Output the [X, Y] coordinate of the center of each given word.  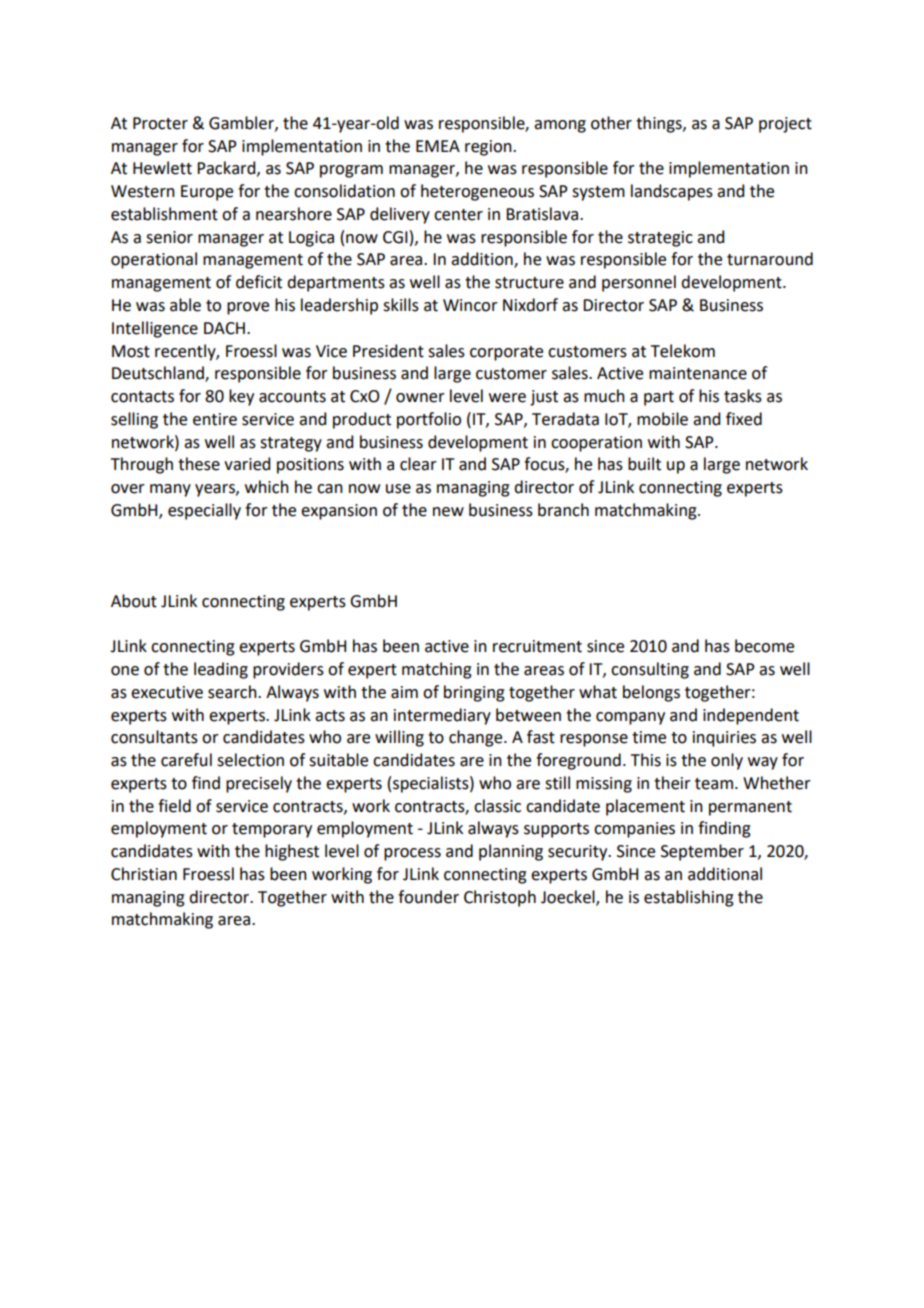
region [489, 148]
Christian [144, 874]
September [702, 852]
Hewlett [162, 168]
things [660, 124]
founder [428, 897]
